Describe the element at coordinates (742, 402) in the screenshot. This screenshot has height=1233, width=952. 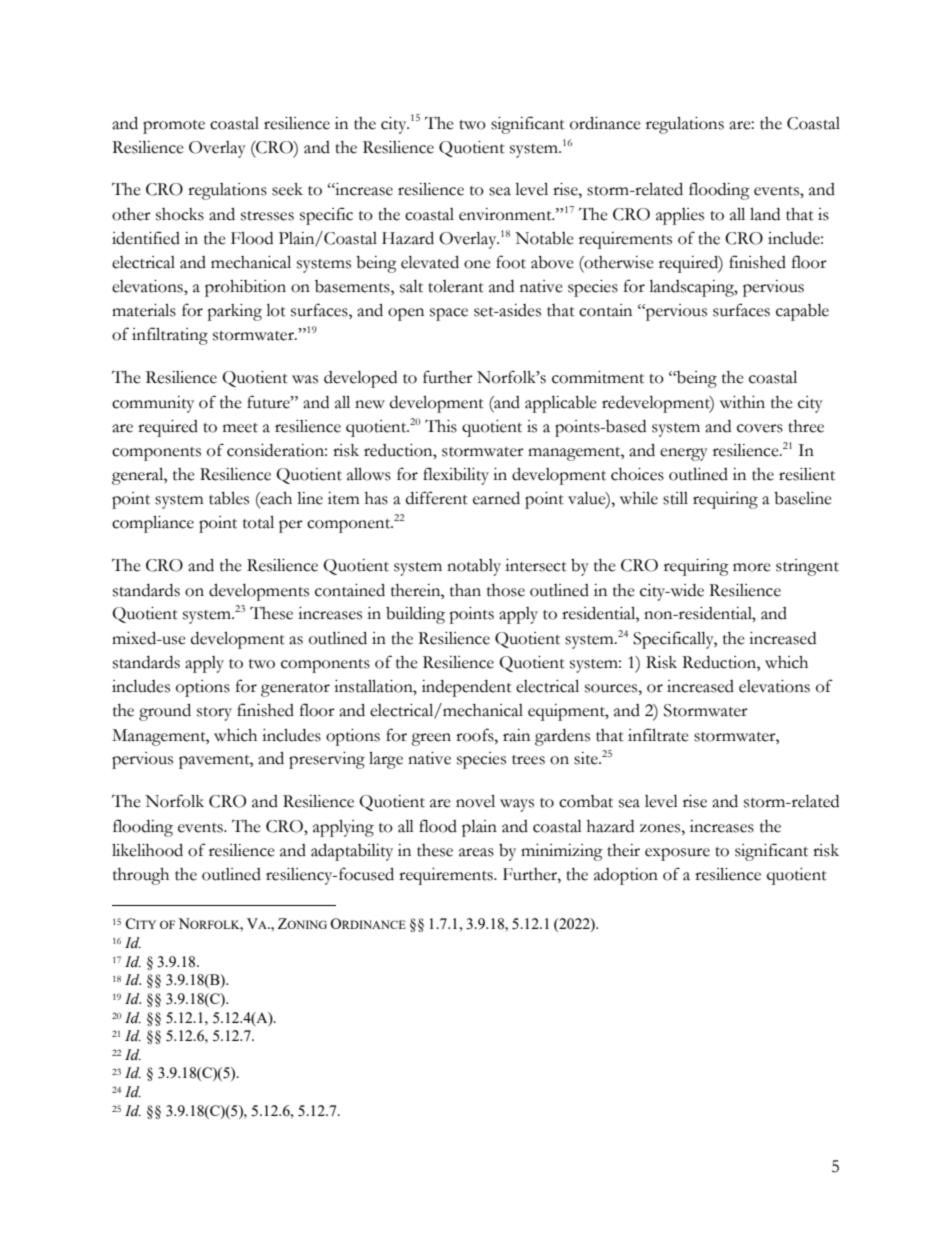
I see `within` at that location.
